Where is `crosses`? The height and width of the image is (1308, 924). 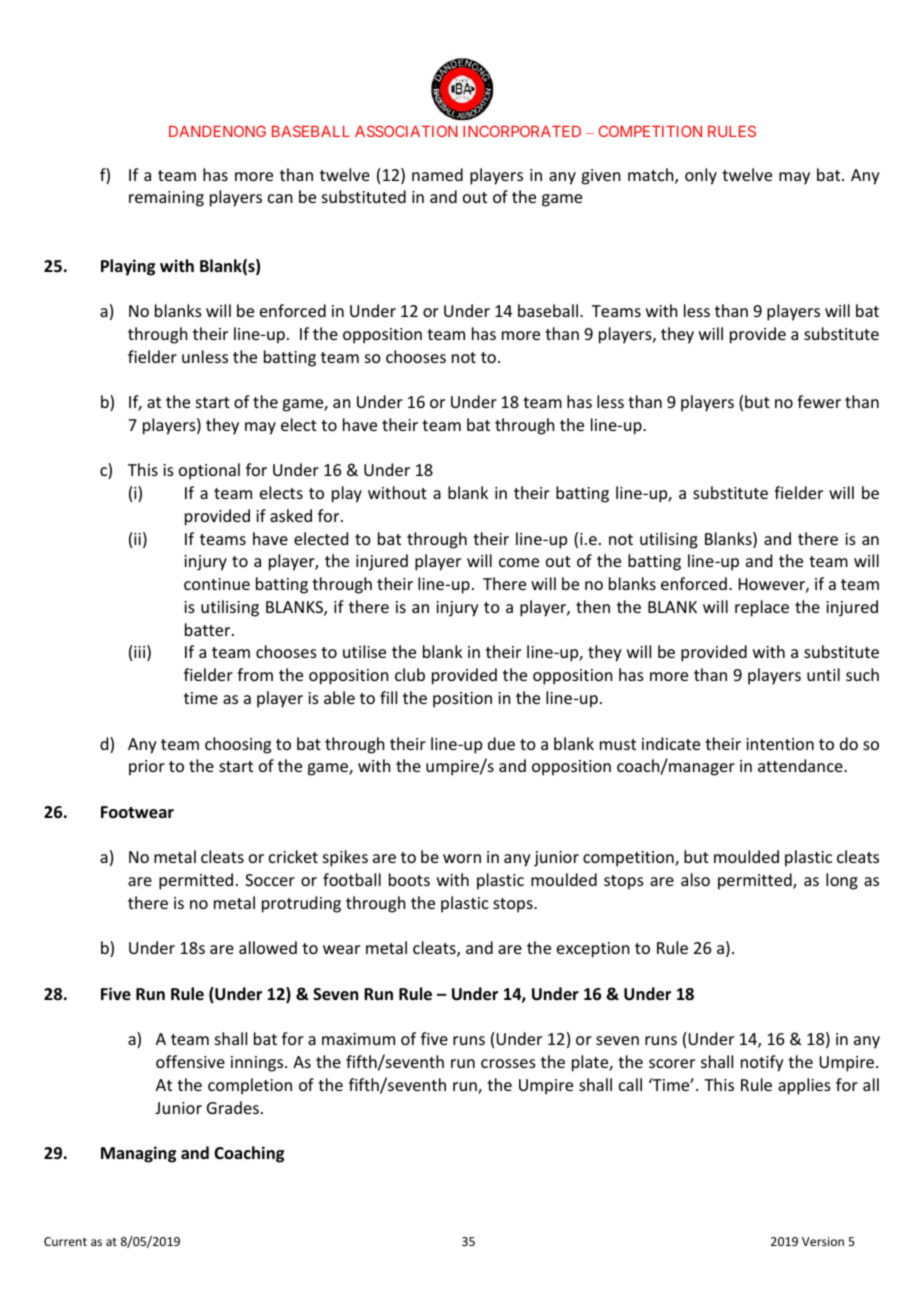 crosses is located at coordinates (508, 1063).
